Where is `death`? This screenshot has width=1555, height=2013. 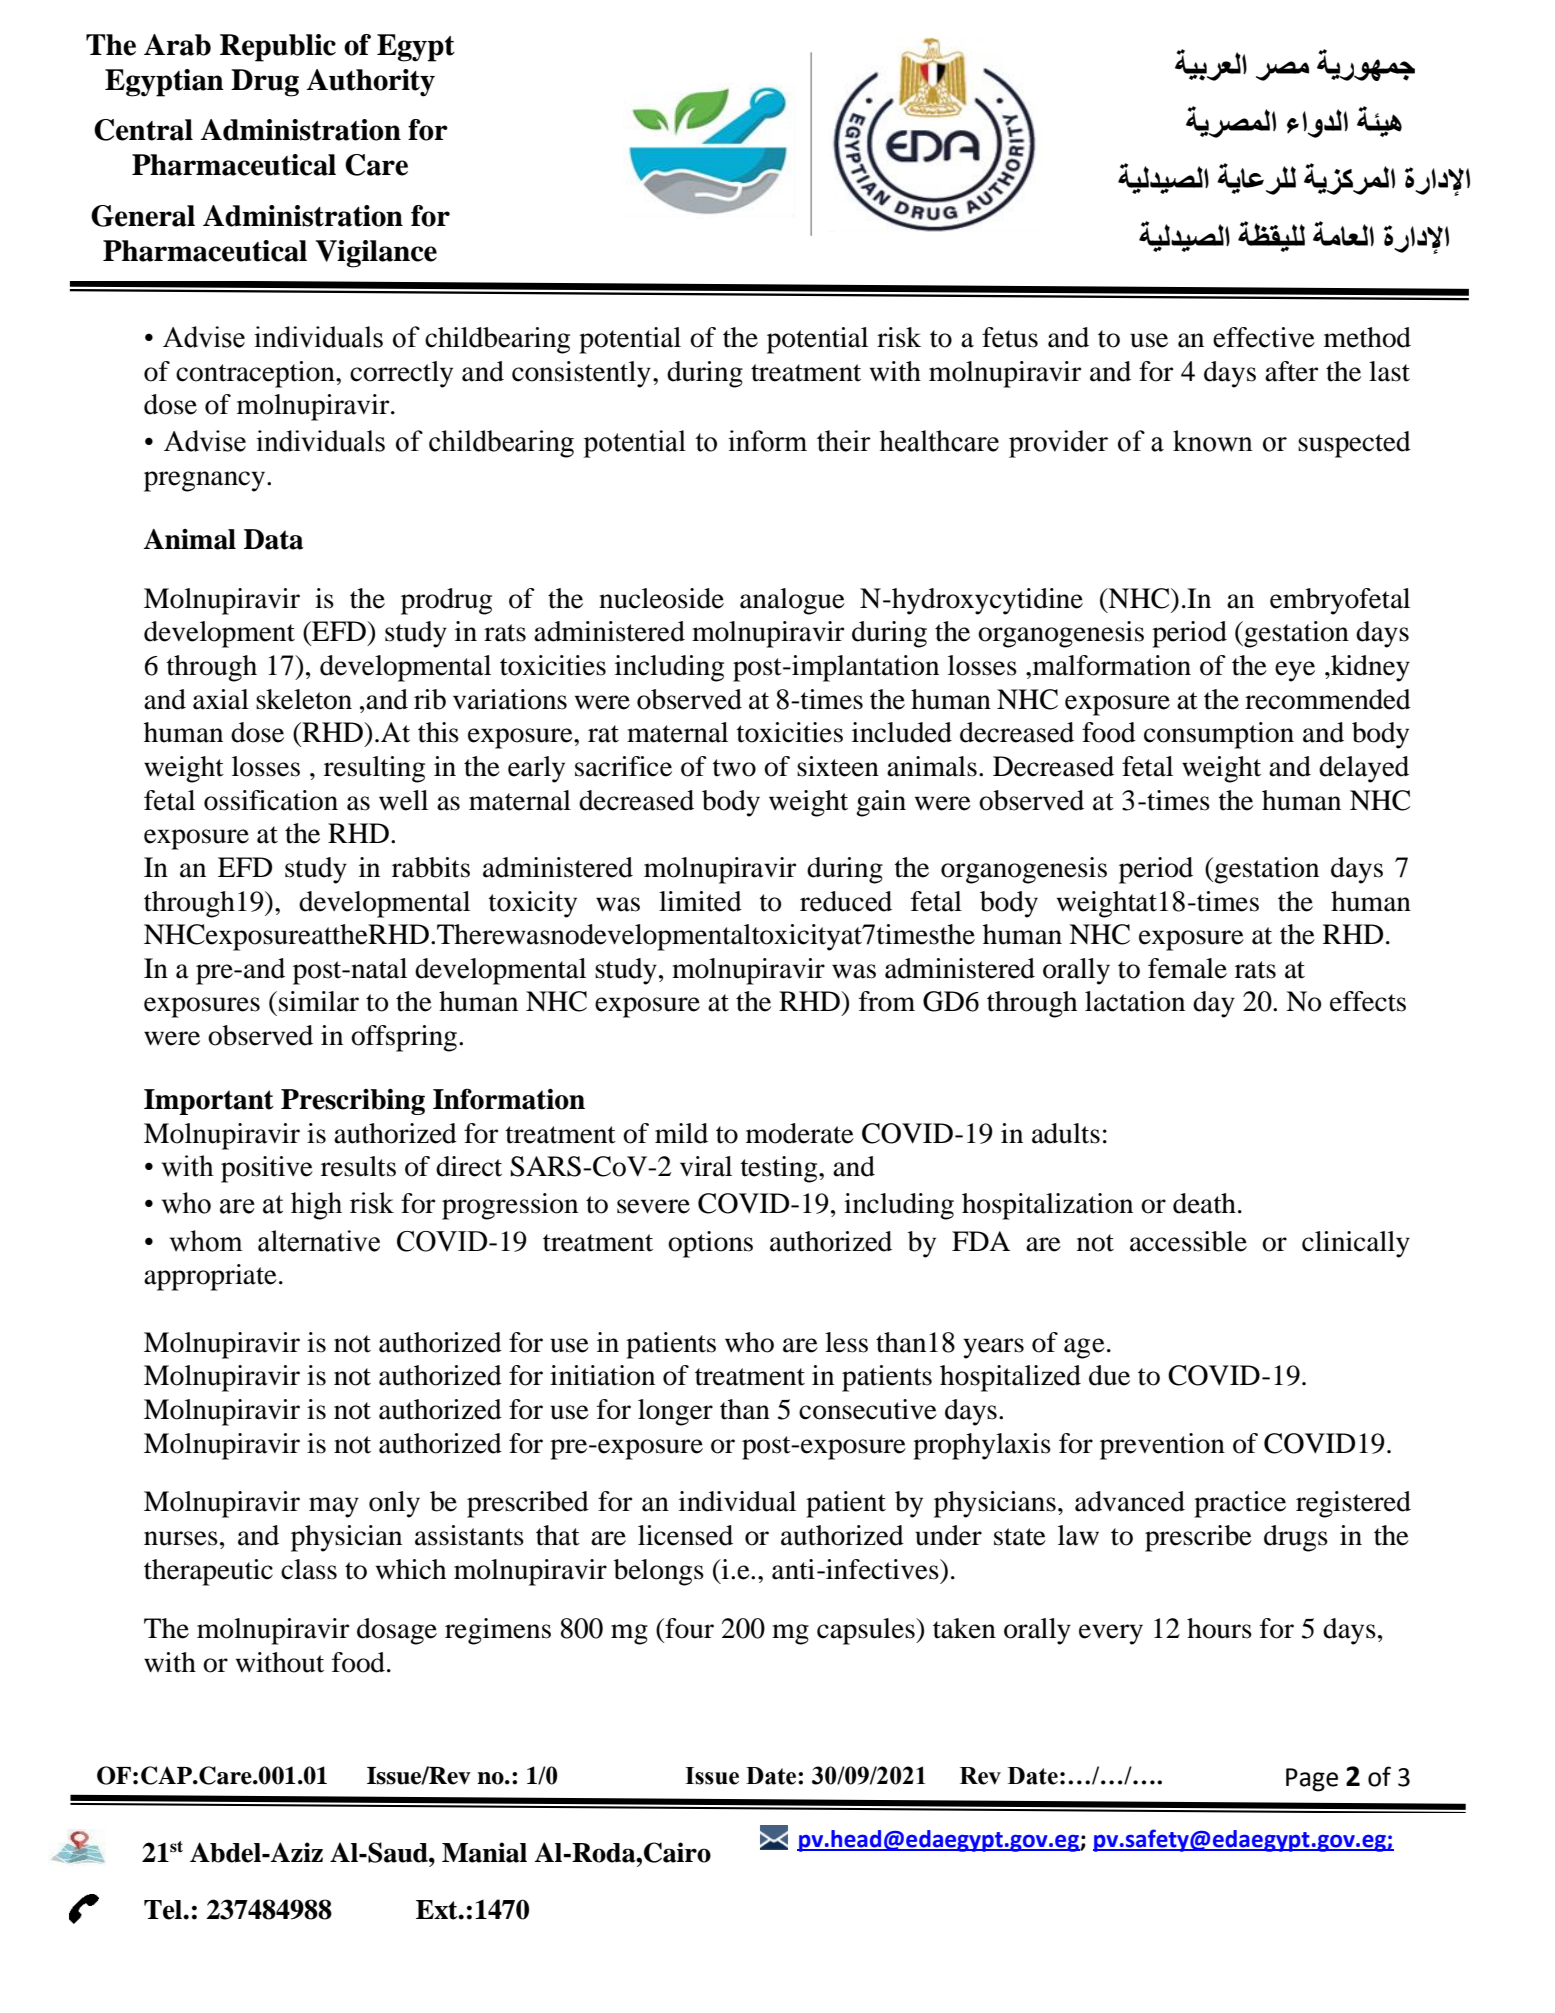 death is located at coordinates (1204, 1203).
